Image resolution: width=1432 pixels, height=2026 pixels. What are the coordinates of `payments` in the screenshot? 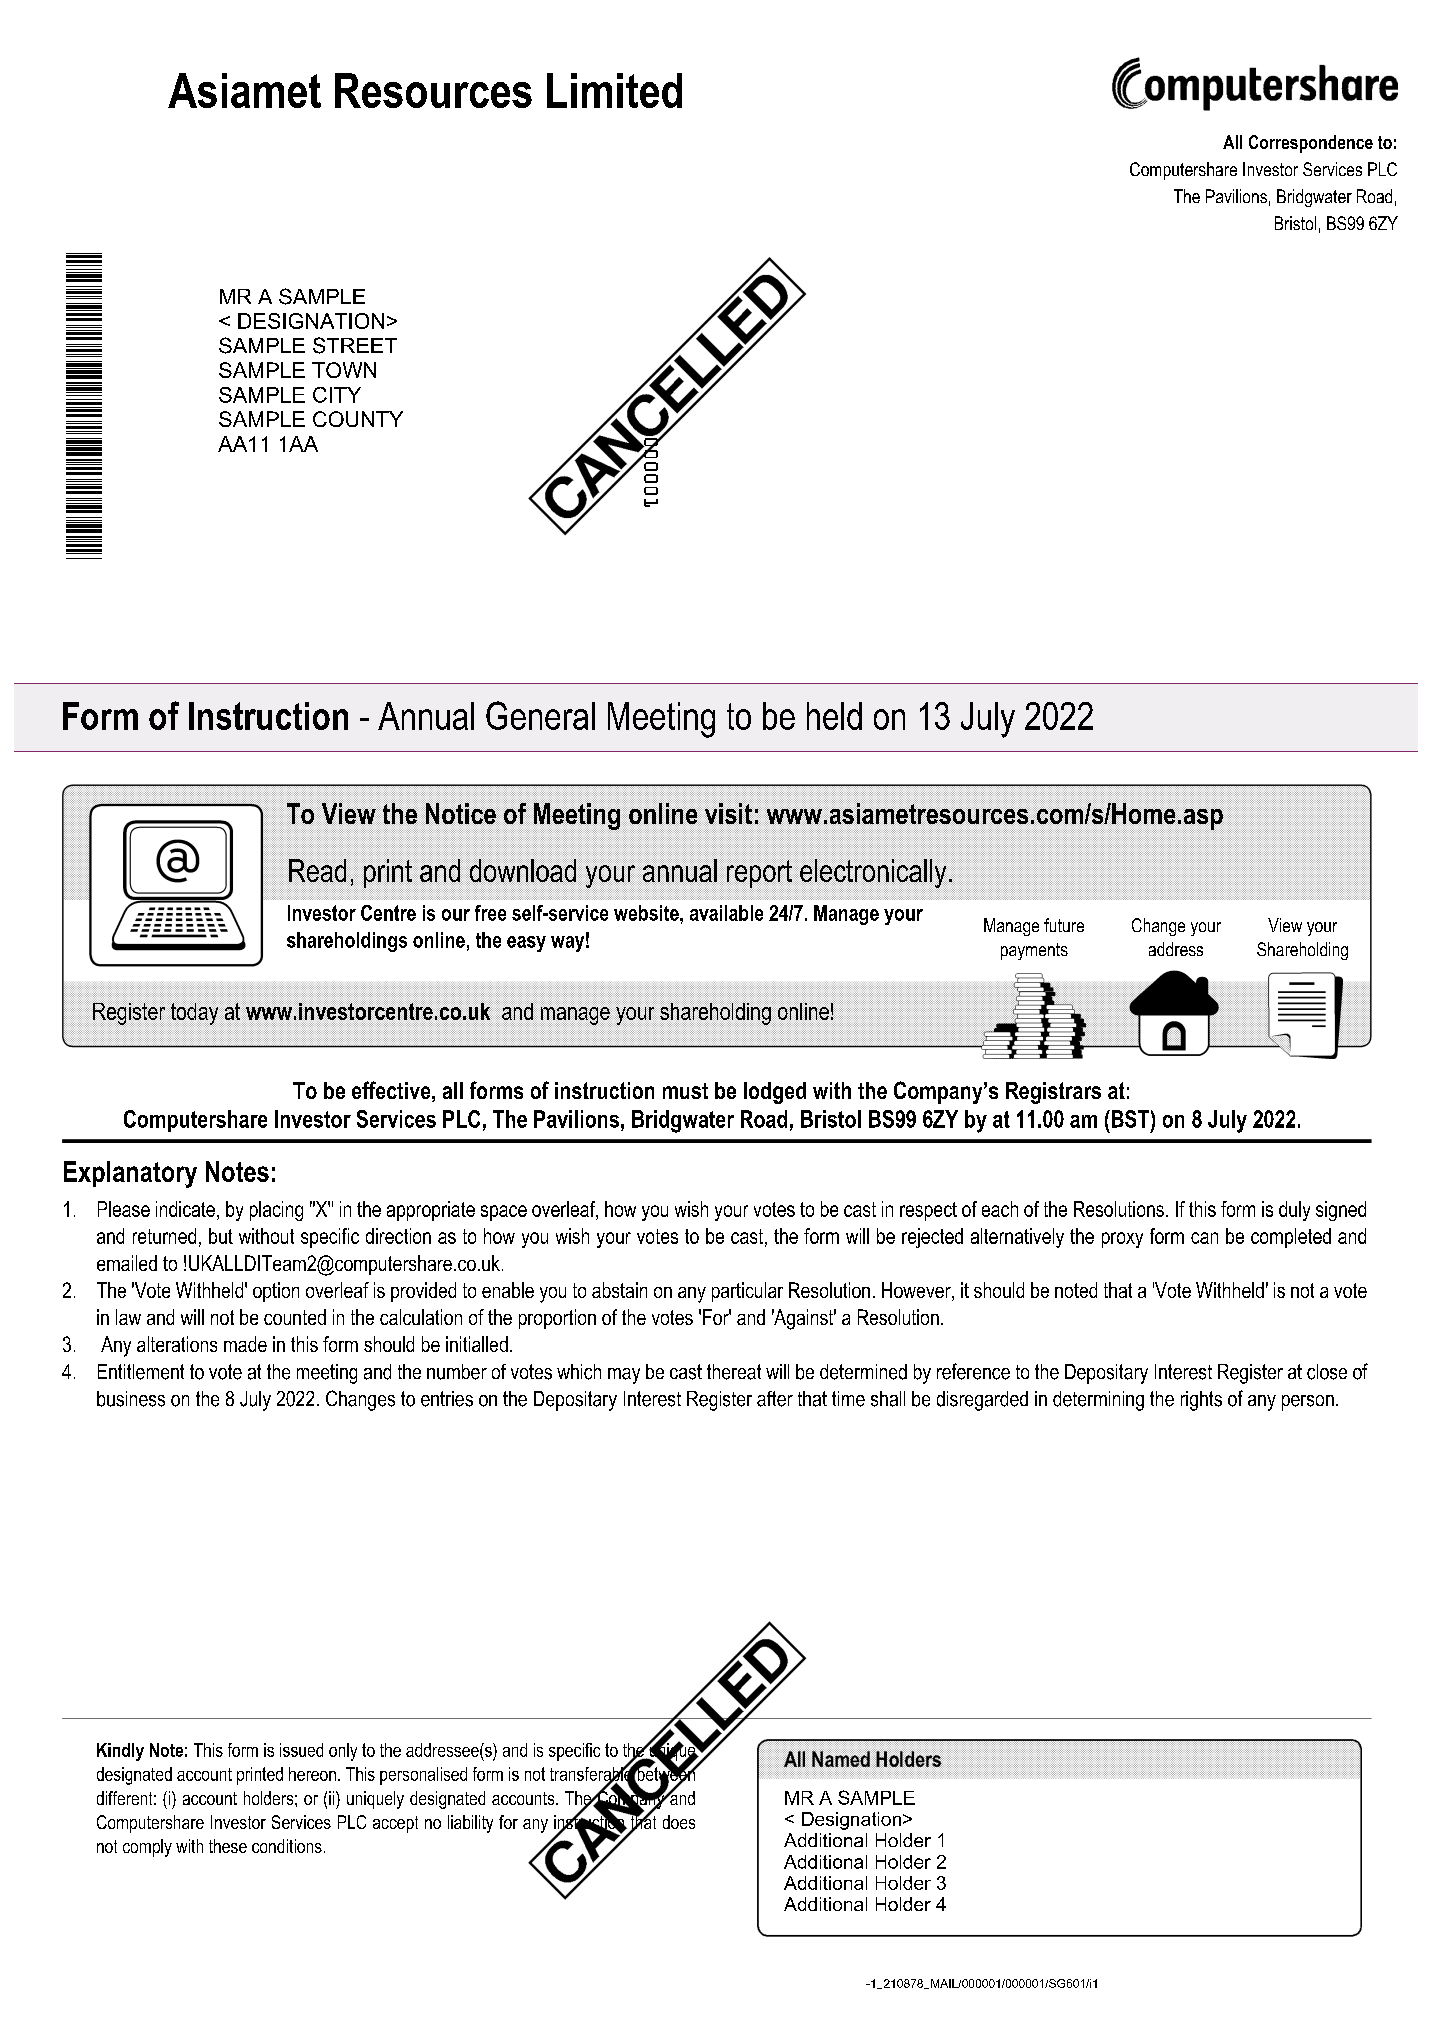 It's located at (1034, 951).
